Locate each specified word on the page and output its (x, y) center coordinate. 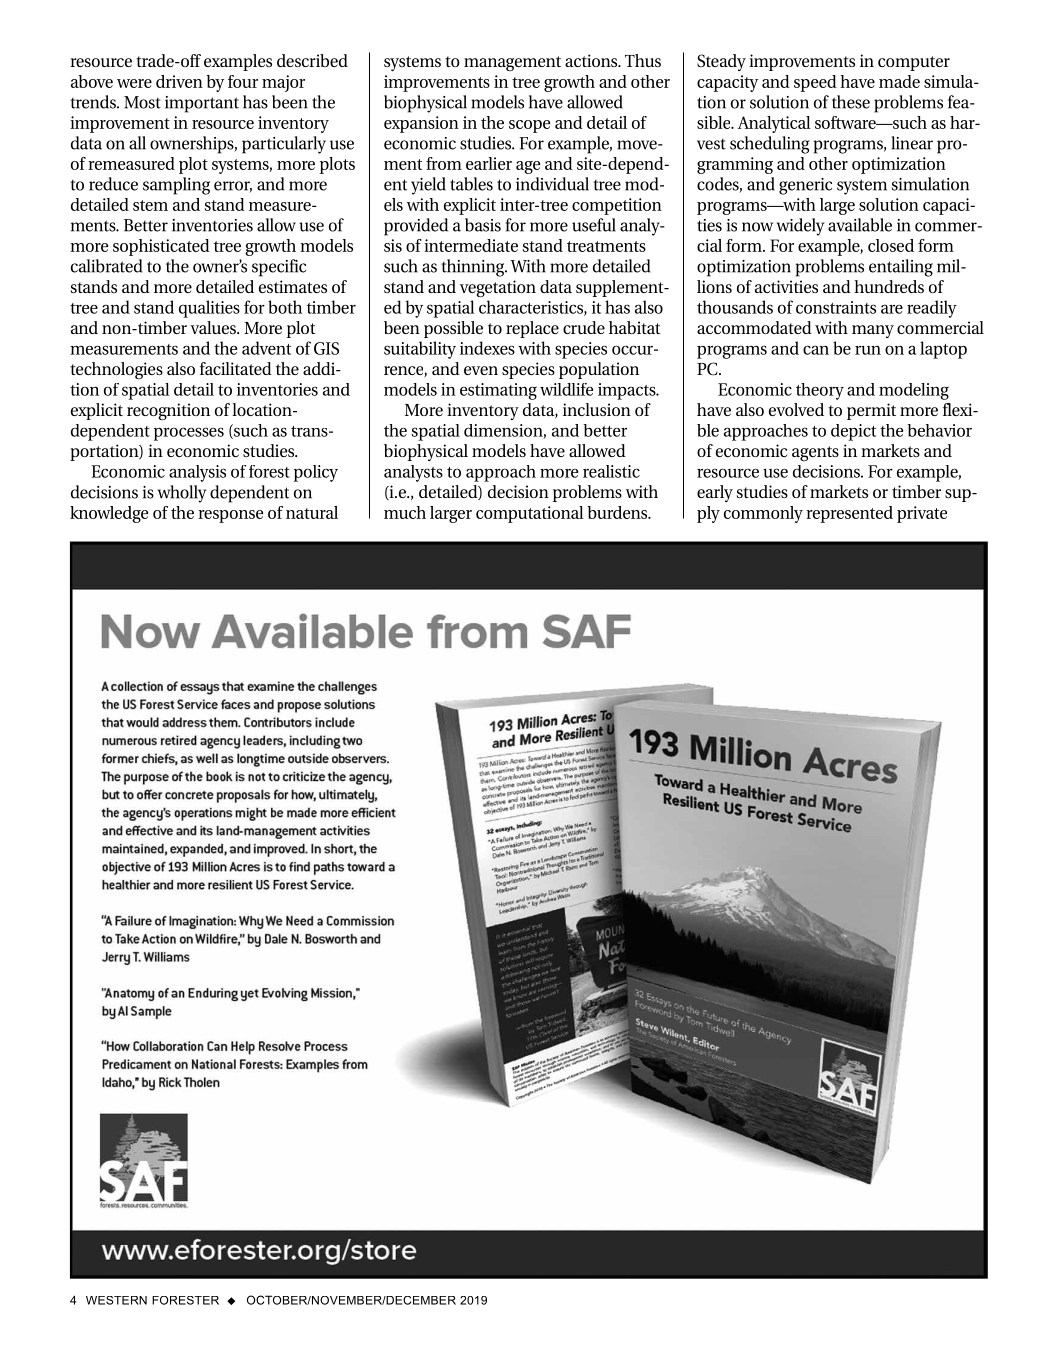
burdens (618, 512)
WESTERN (116, 1300)
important (202, 104)
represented (849, 514)
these (851, 102)
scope (529, 126)
